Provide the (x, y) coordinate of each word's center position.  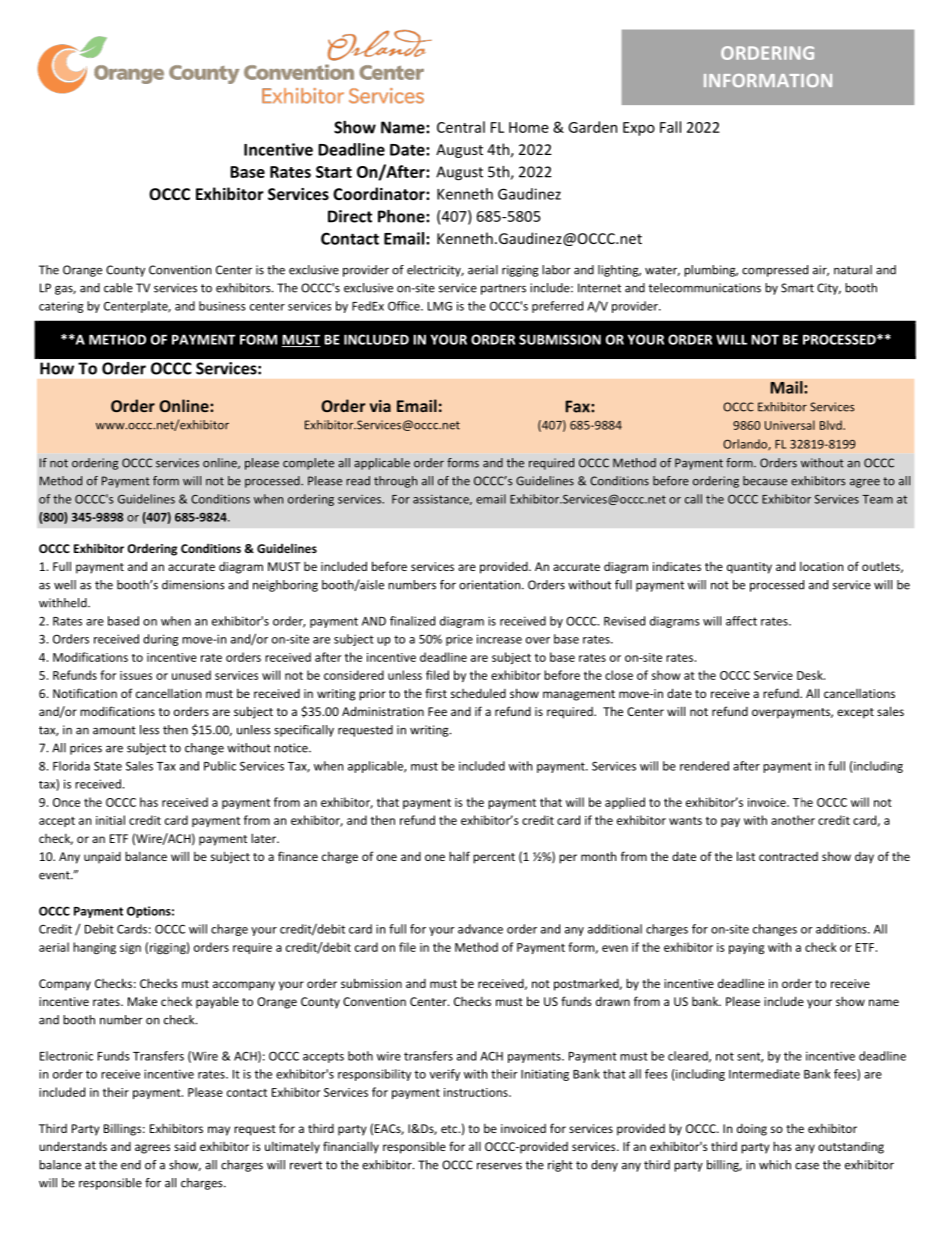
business (222, 306)
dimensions (193, 585)
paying (746, 948)
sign (130, 948)
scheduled (478, 693)
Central (461, 127)
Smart (797, 288)
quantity (749, 568)
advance (480, 929)
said (185, 1146)
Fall (670, 127)
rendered (704, 766)
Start (334, 172)
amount (114, 730)
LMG (440, 306)
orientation (491, 585)
